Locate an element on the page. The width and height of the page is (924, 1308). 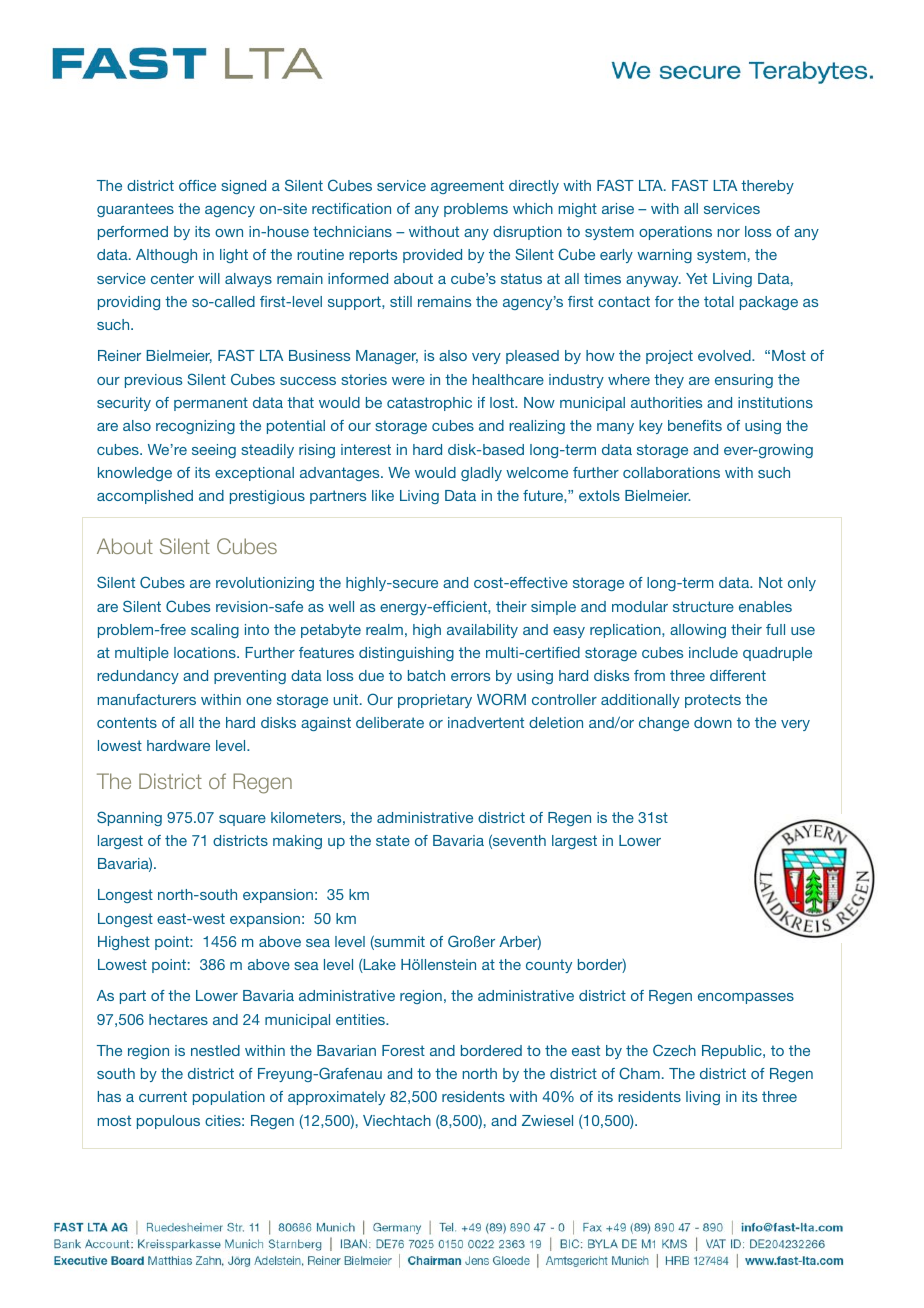
Czech is located at coordinates (674, 1050).
